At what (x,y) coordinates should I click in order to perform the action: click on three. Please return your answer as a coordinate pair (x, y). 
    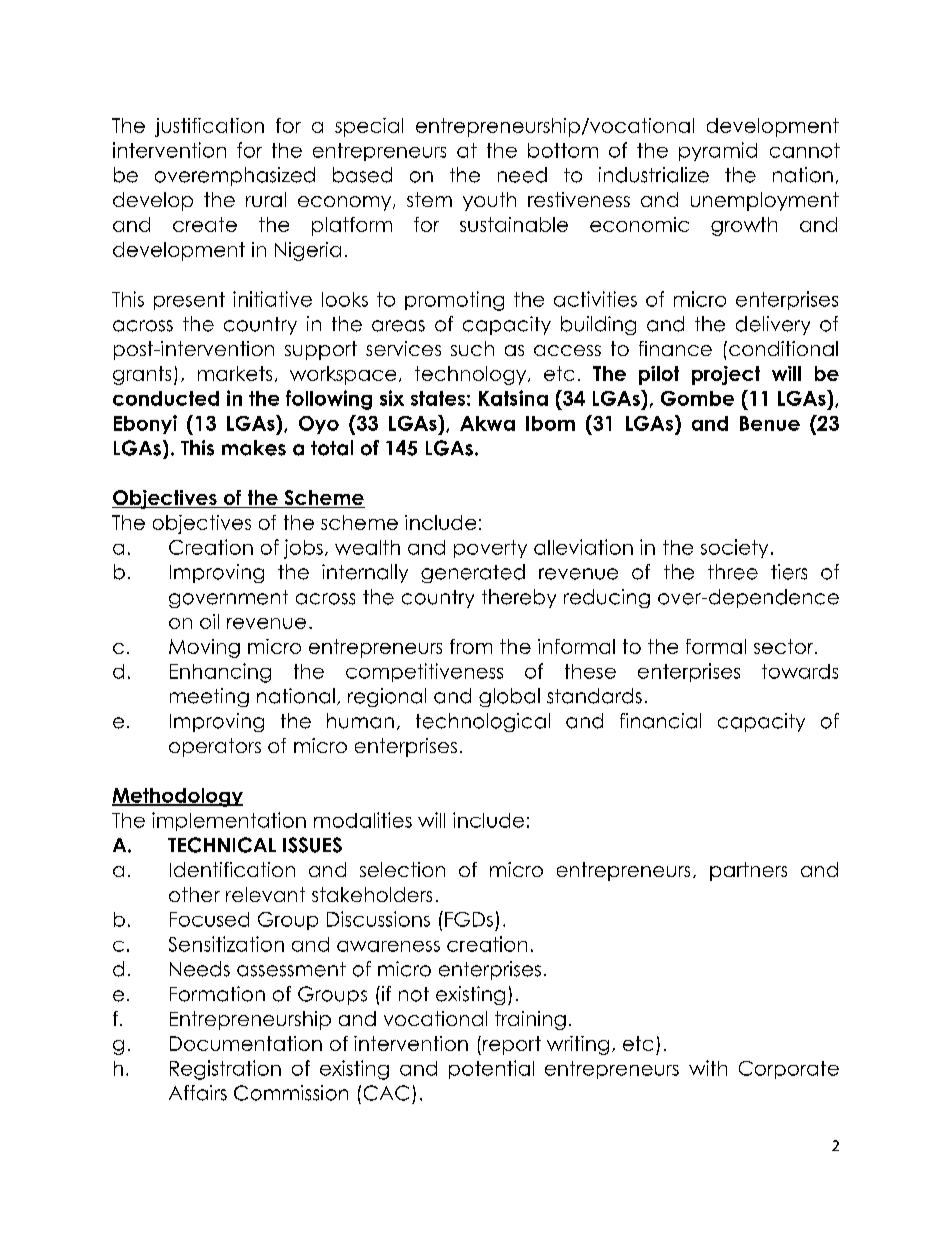
    Looking at the image, I should click on (733, 572).
